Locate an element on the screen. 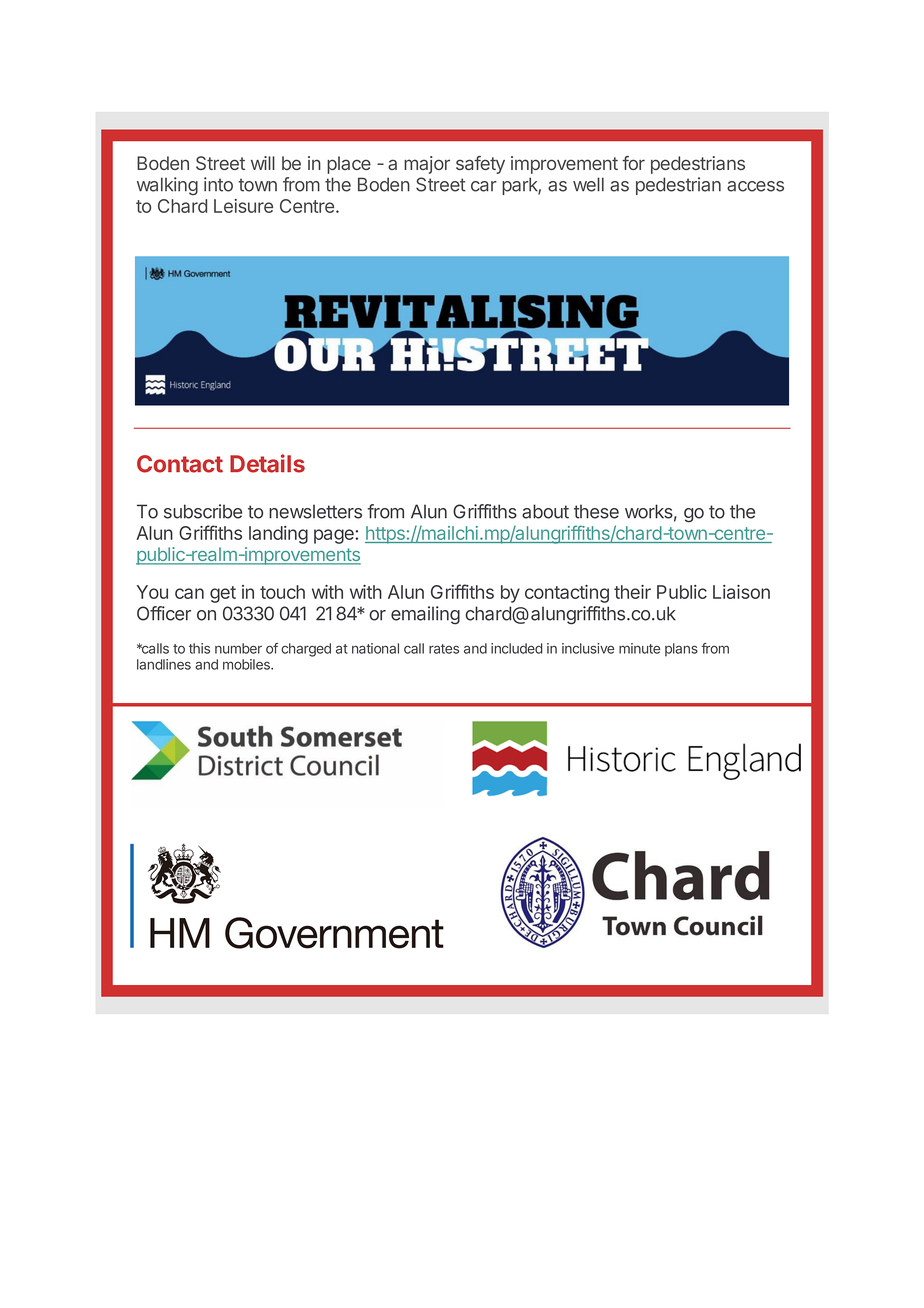 The image size is (924, 1308). rates is located at coordinates (444, 649).
